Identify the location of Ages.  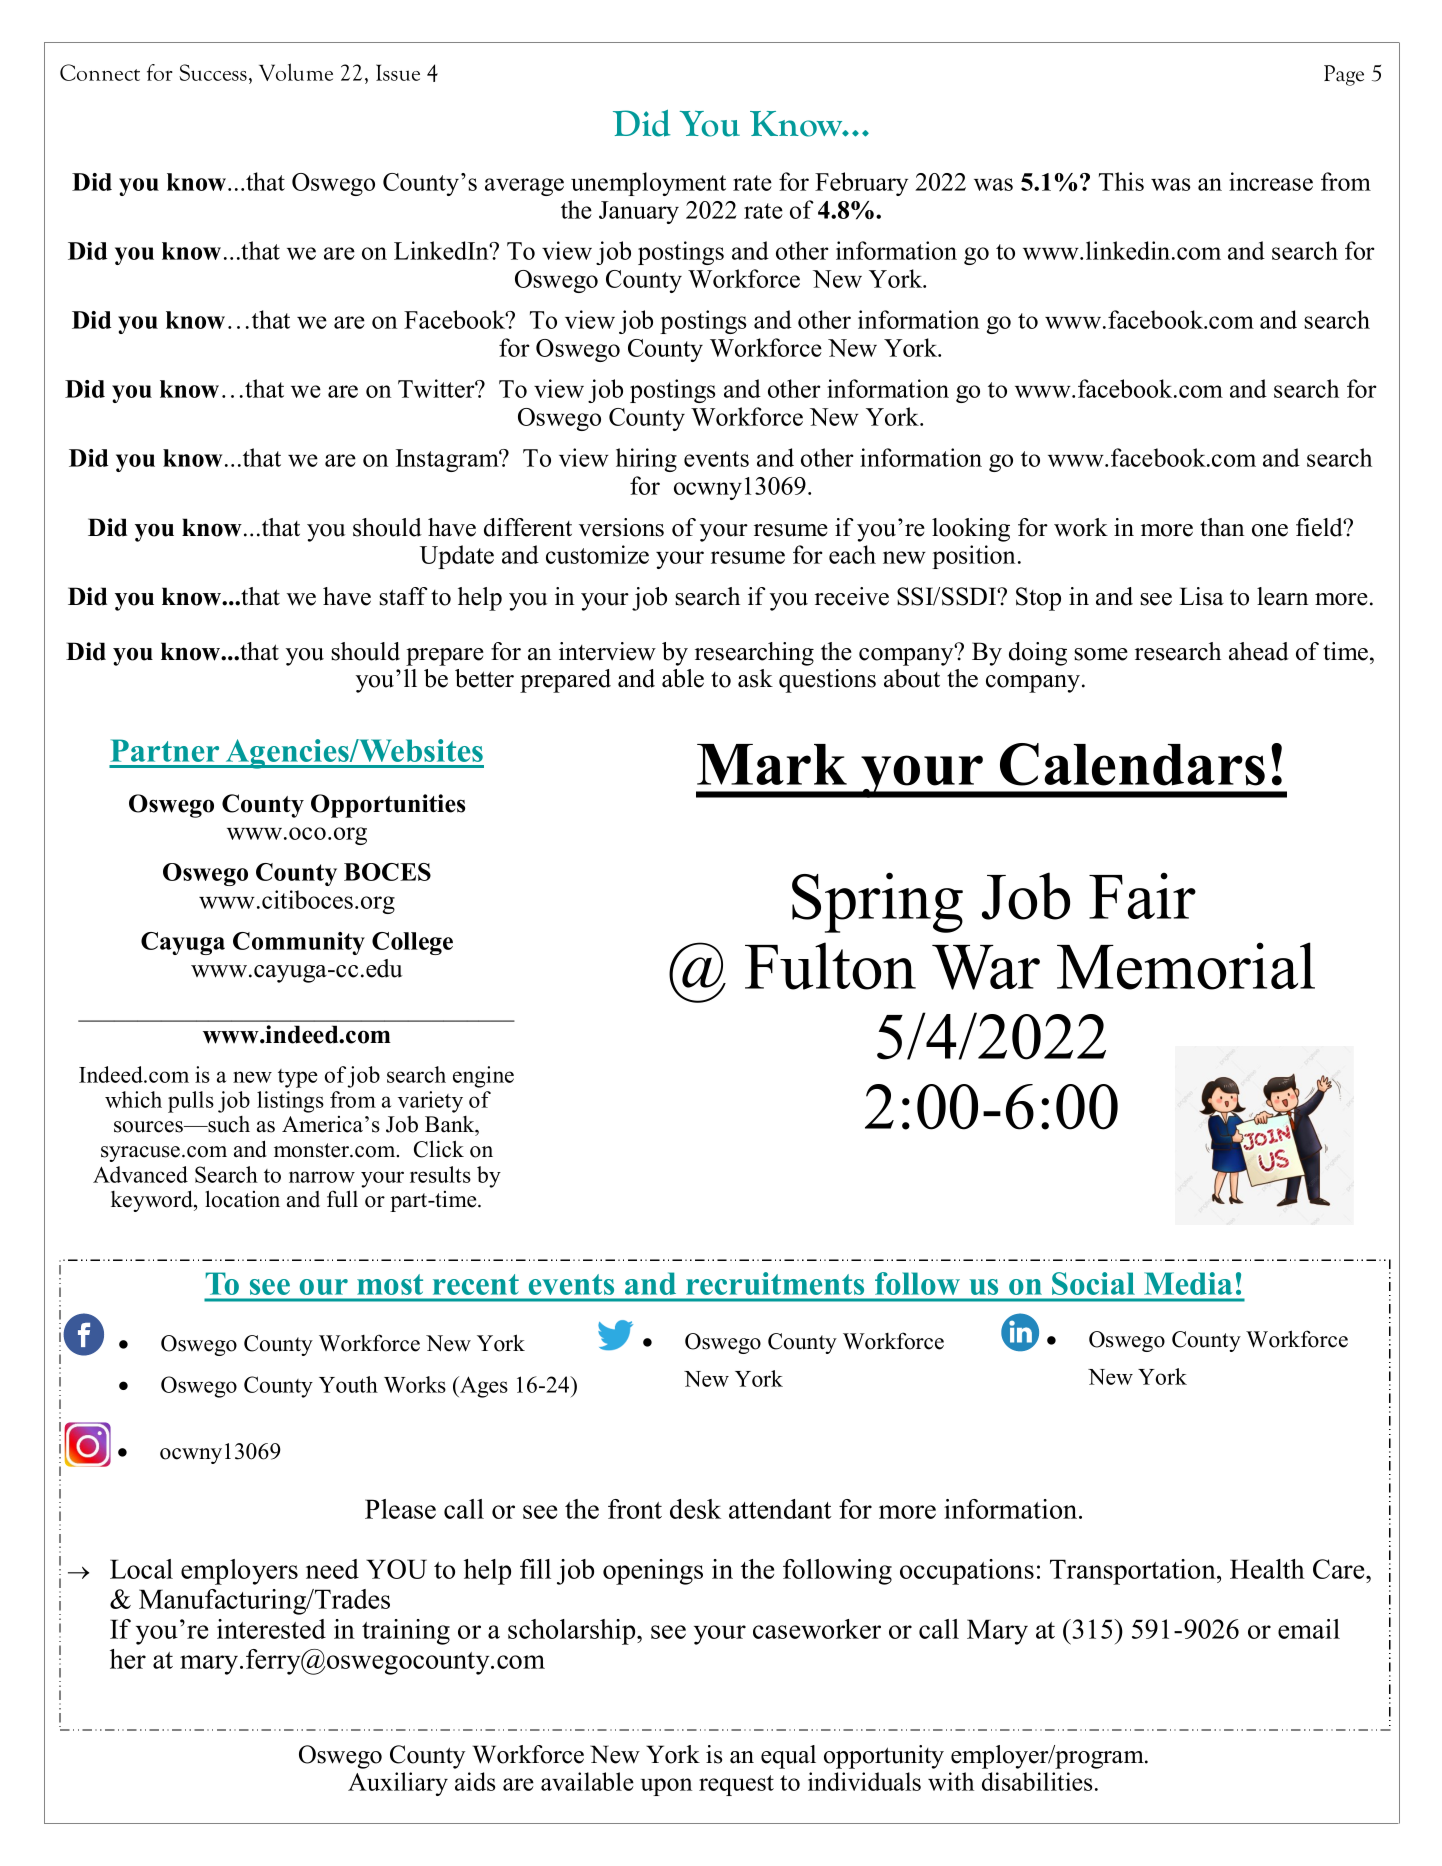
(483, 1387).
